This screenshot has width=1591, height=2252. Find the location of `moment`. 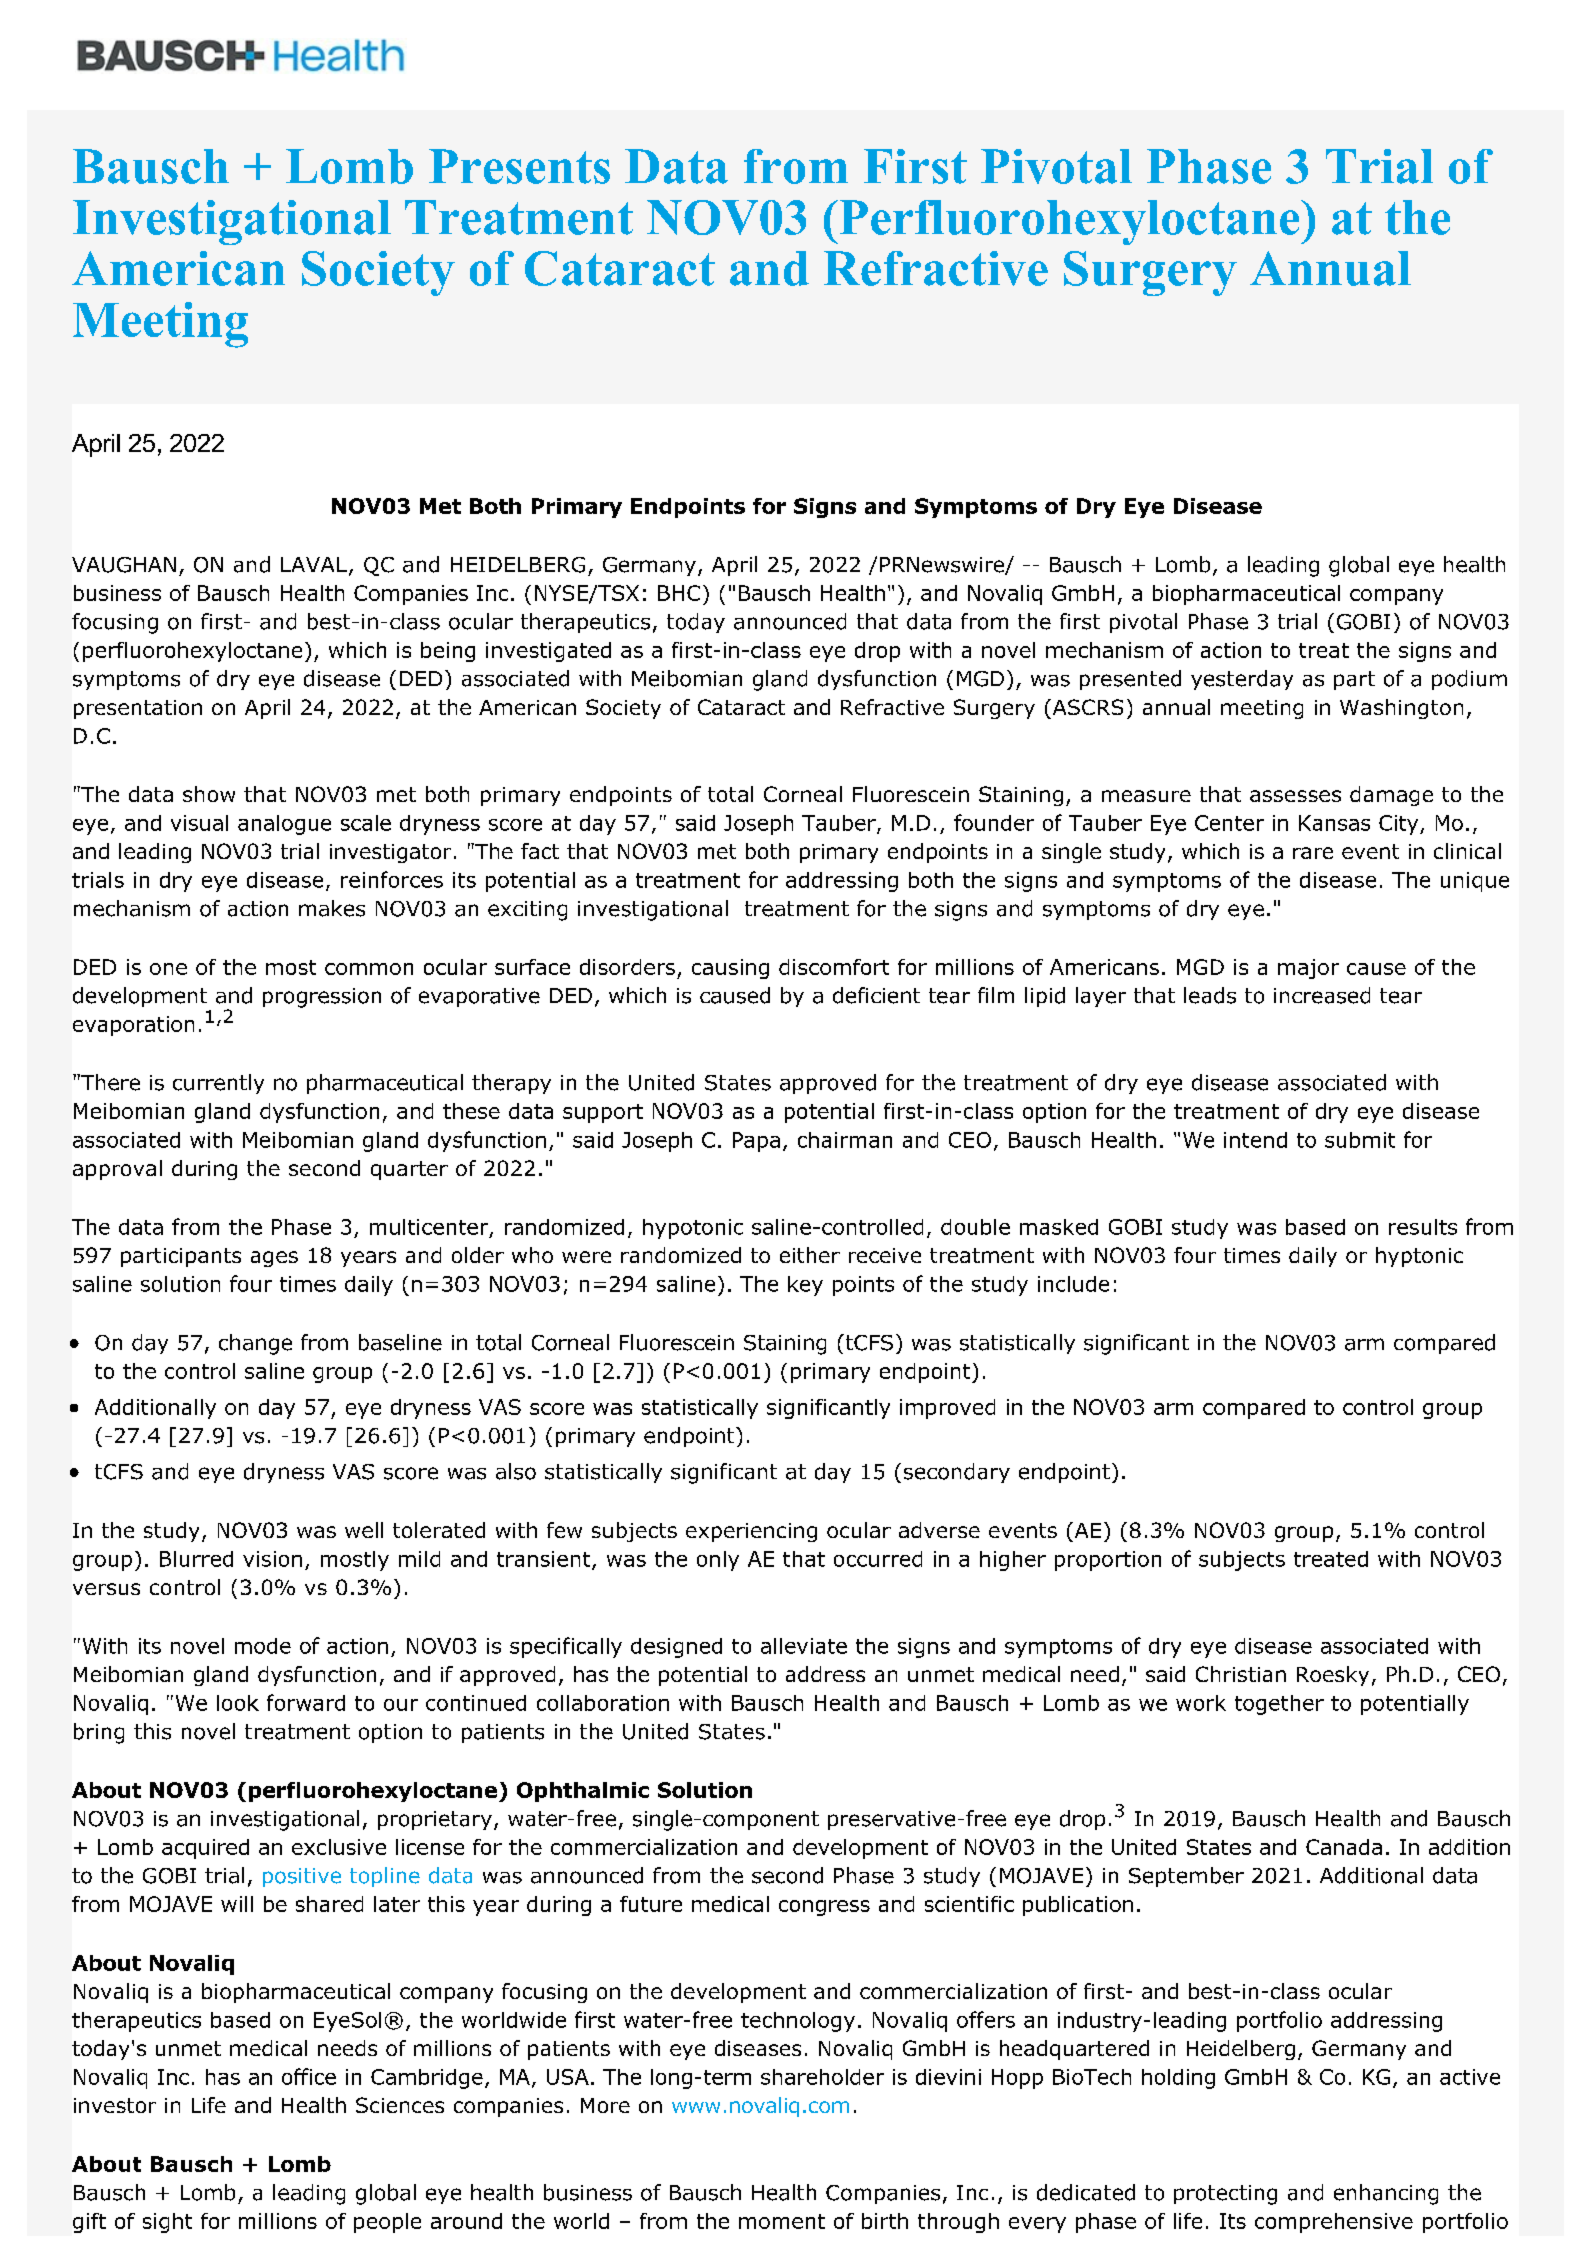

moment is located at coordinates (782, 2221).
